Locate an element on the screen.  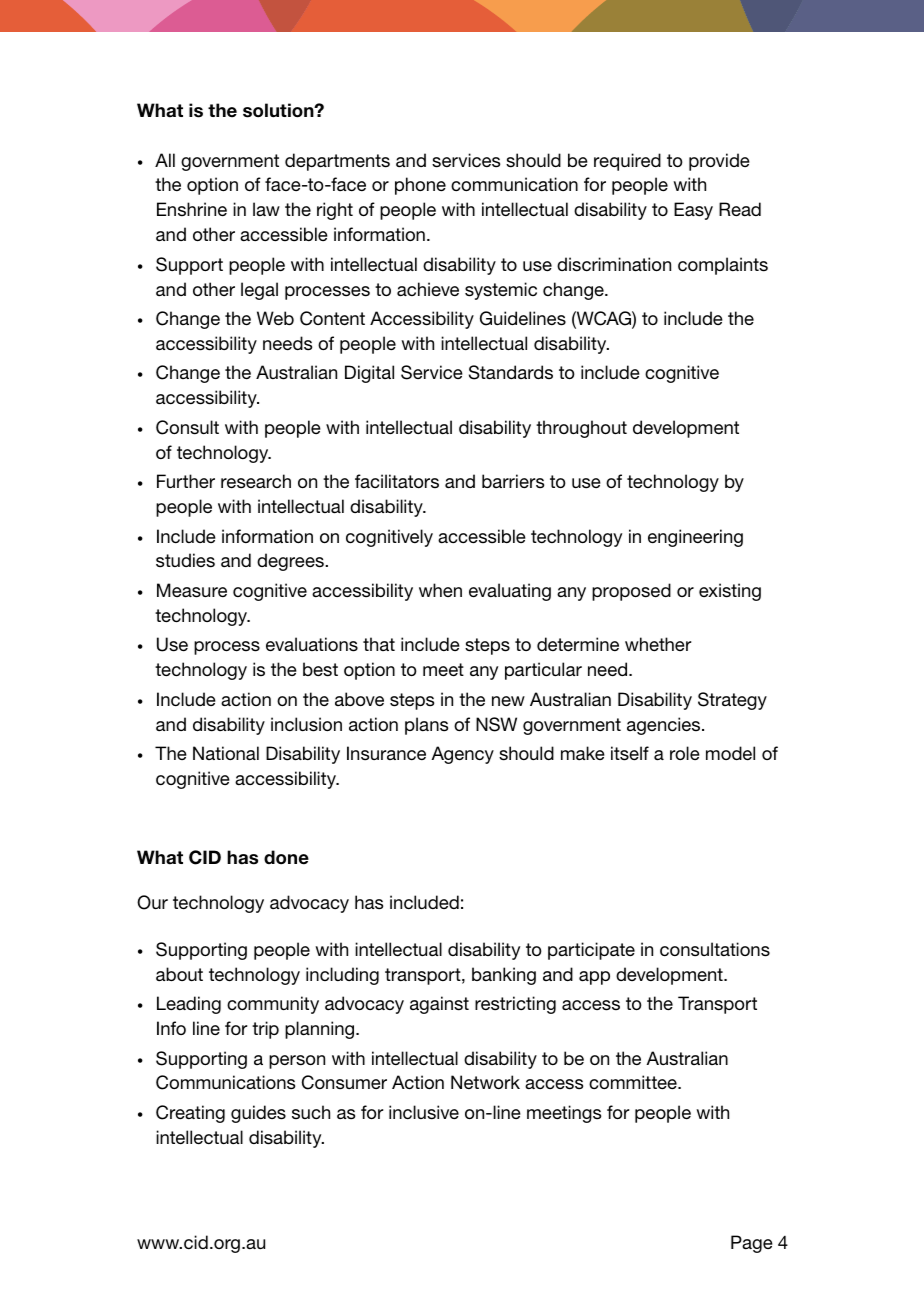
app is located at coordinates (594, 978).
